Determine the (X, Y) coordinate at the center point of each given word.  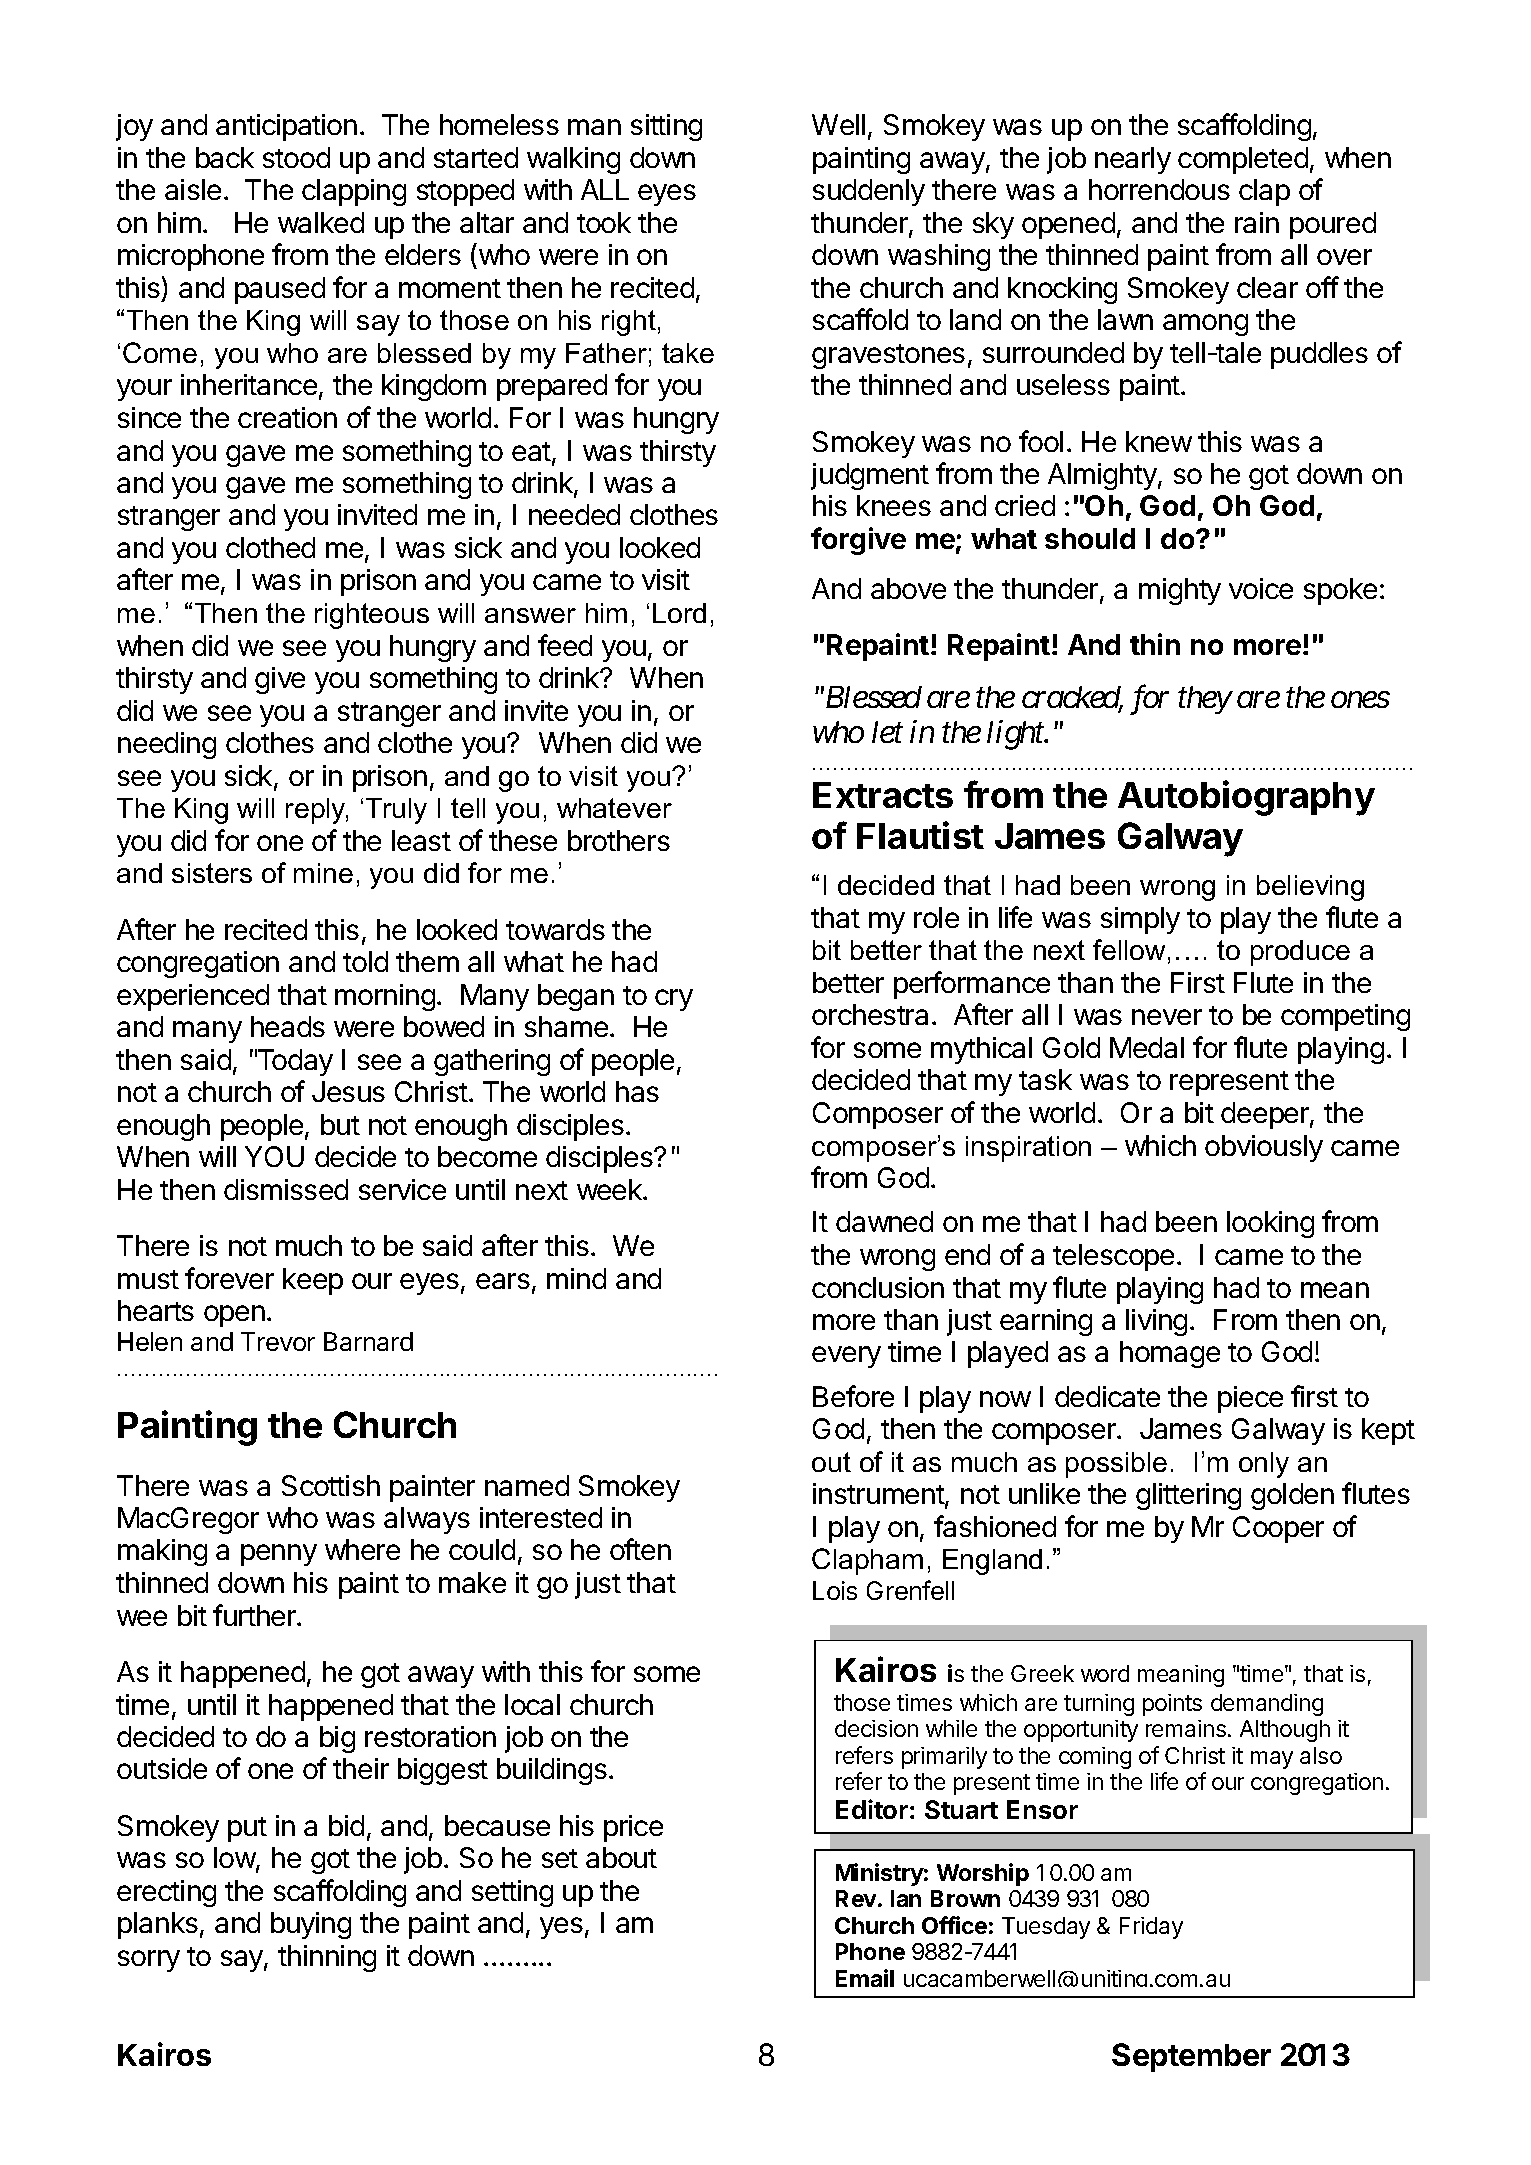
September (1191, 2057)
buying (311, 1925)
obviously (1264, 1148)
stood (296, 157)
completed (1243, 160)
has (637, 1091)
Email (865, 1978)
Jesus (348, 1091)
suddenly (869, 192)
